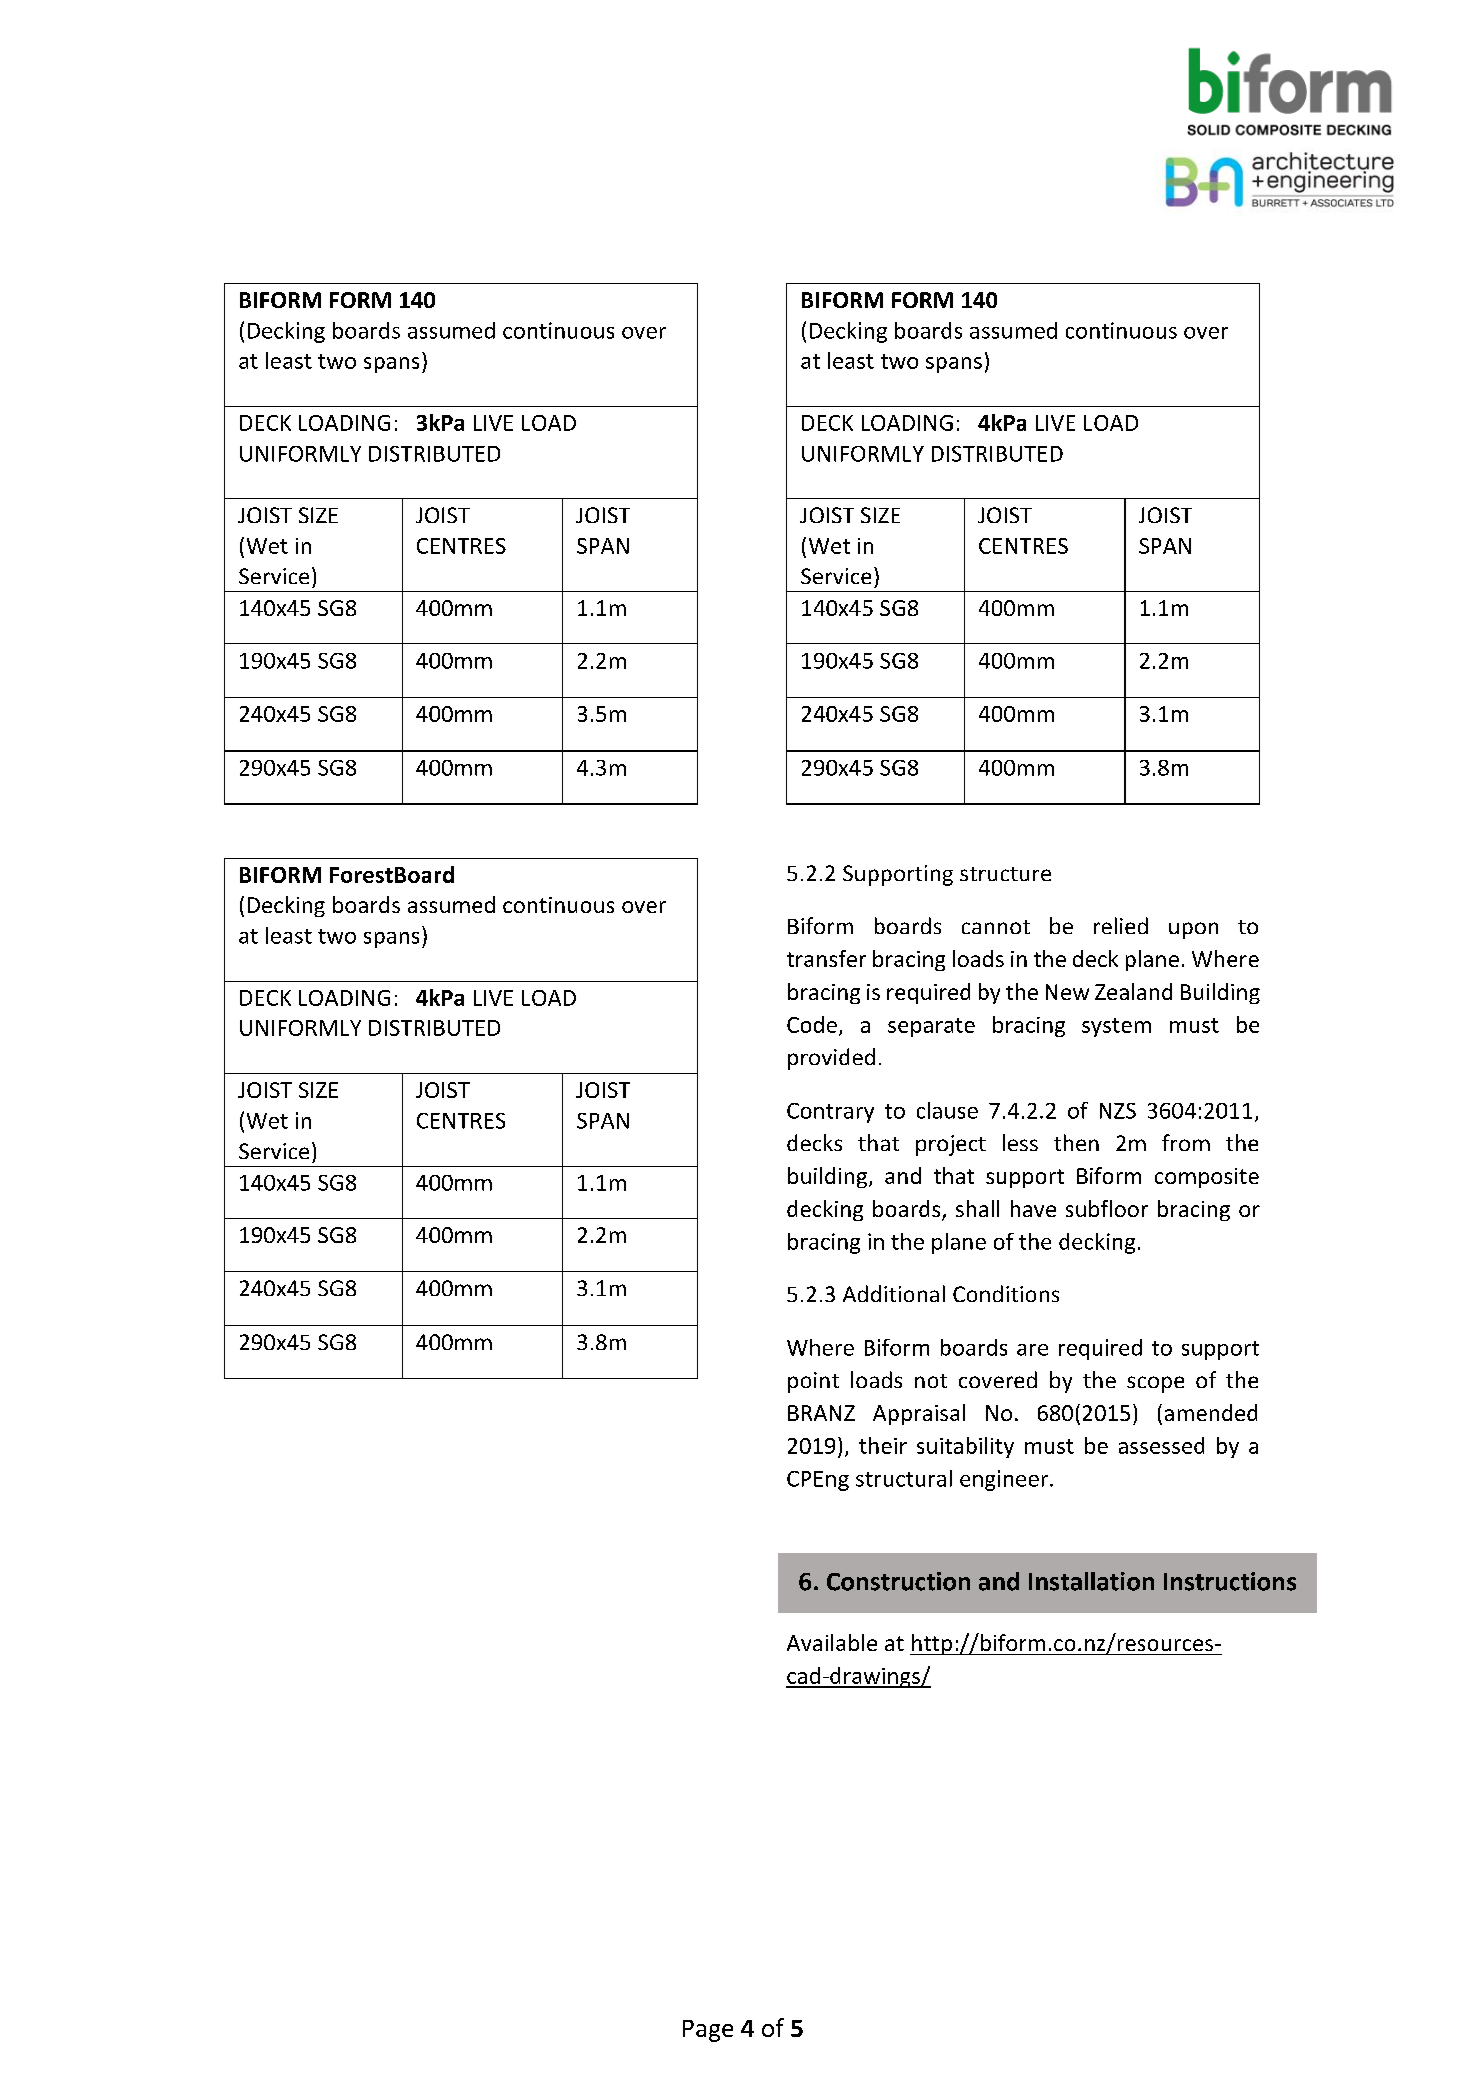 The image size is (1484, 2099). I want to click on assessed, so click(1161, 1445).
